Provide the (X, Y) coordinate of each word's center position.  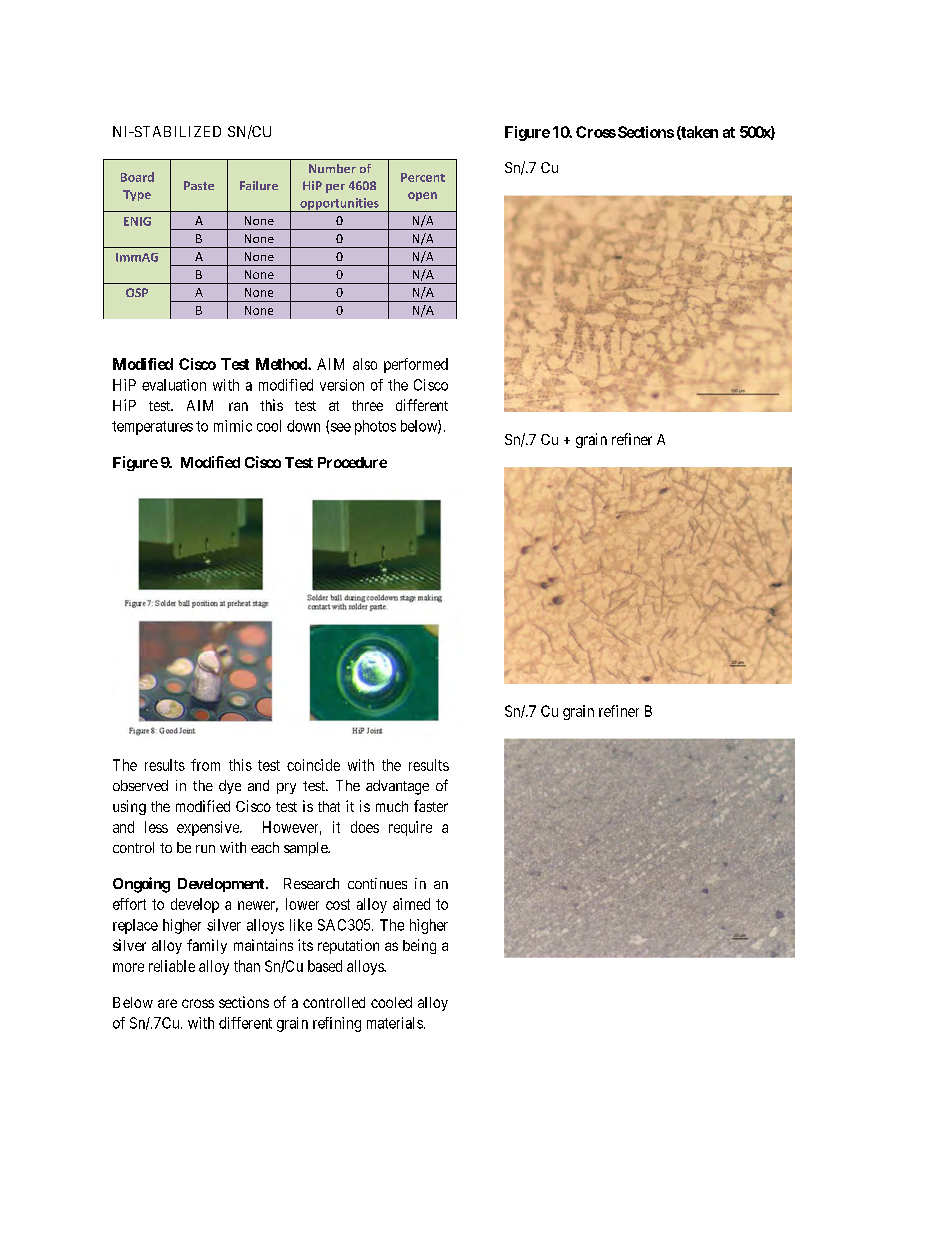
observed (140, 785)
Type (137, 195)
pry (286, 788)
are (167, 1003)
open (422, 196)
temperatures (152, 428)
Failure (259, 185)
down (303, 426)
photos (375, 427)
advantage (397, 787)
